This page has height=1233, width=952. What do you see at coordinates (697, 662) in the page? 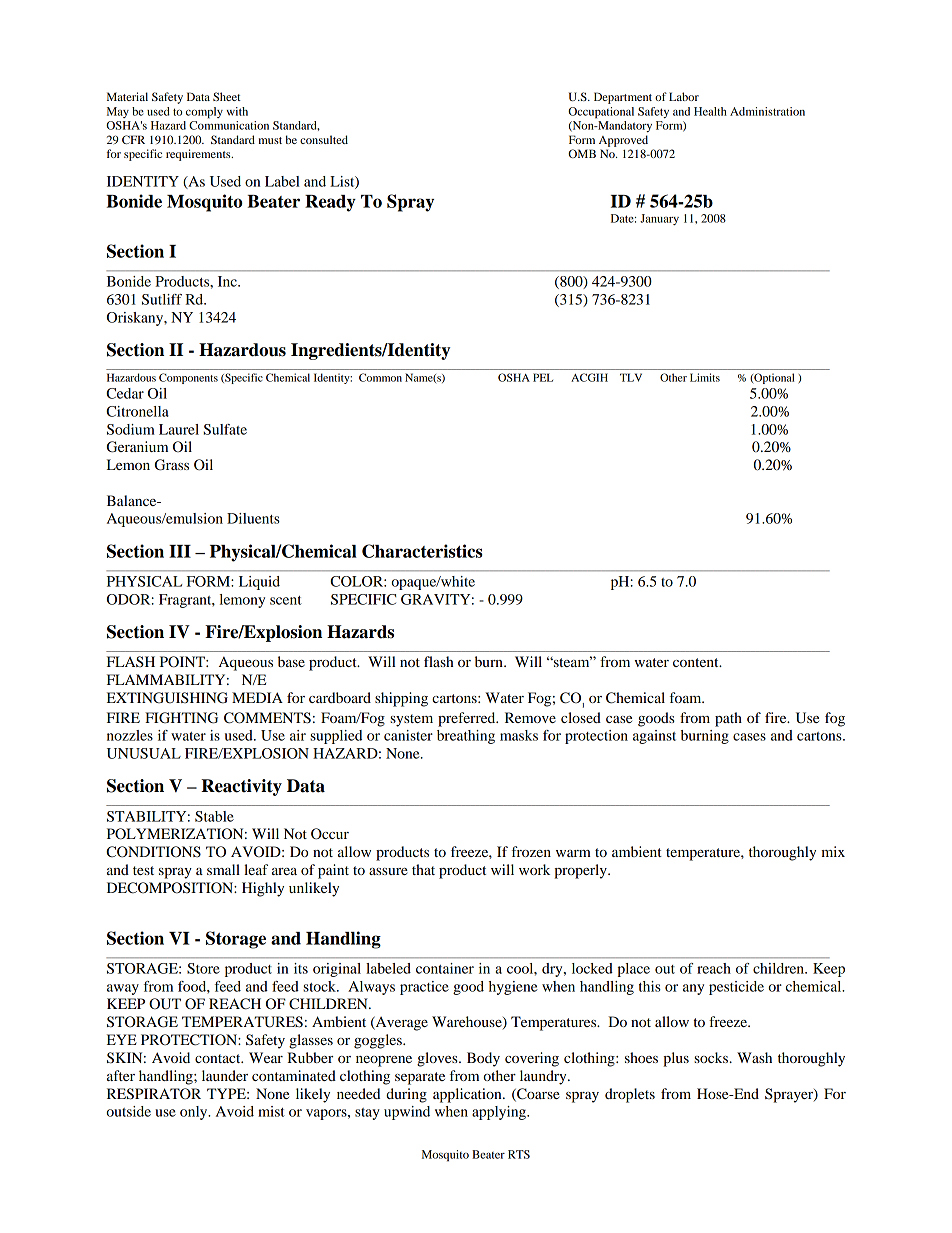
I see `content` at bounding box center [697, 662].
